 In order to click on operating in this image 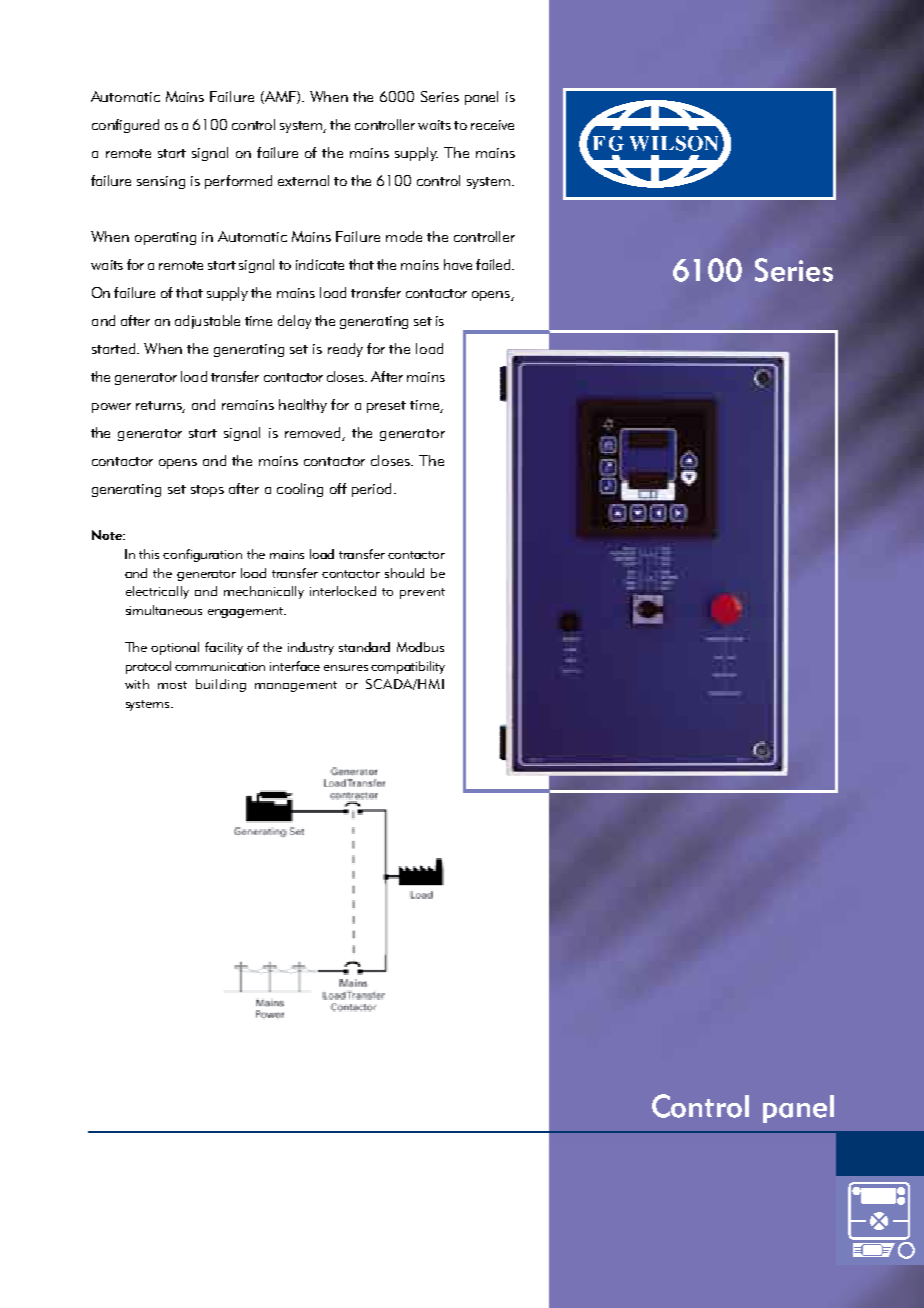, I will do `click(165, 238)`.
